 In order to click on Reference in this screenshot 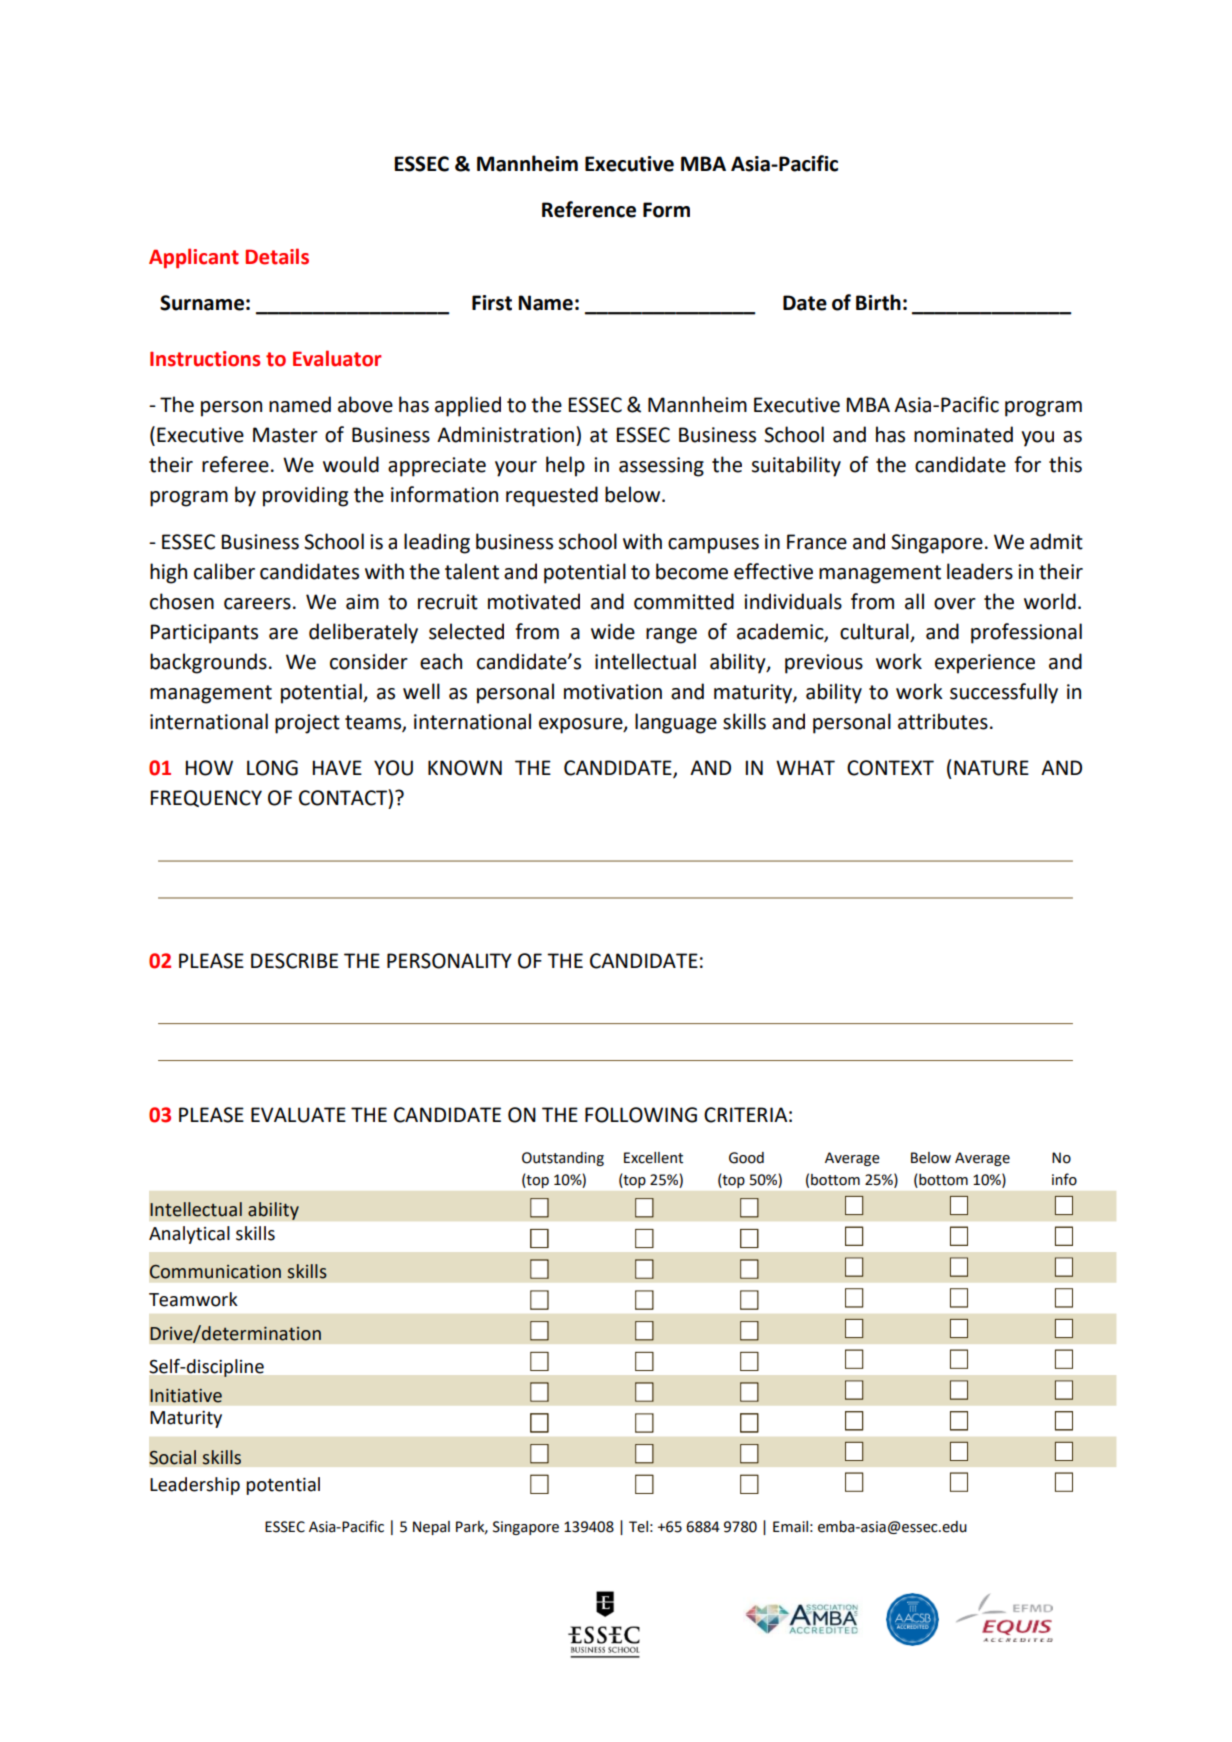, I will do `click(589, 209)`.
